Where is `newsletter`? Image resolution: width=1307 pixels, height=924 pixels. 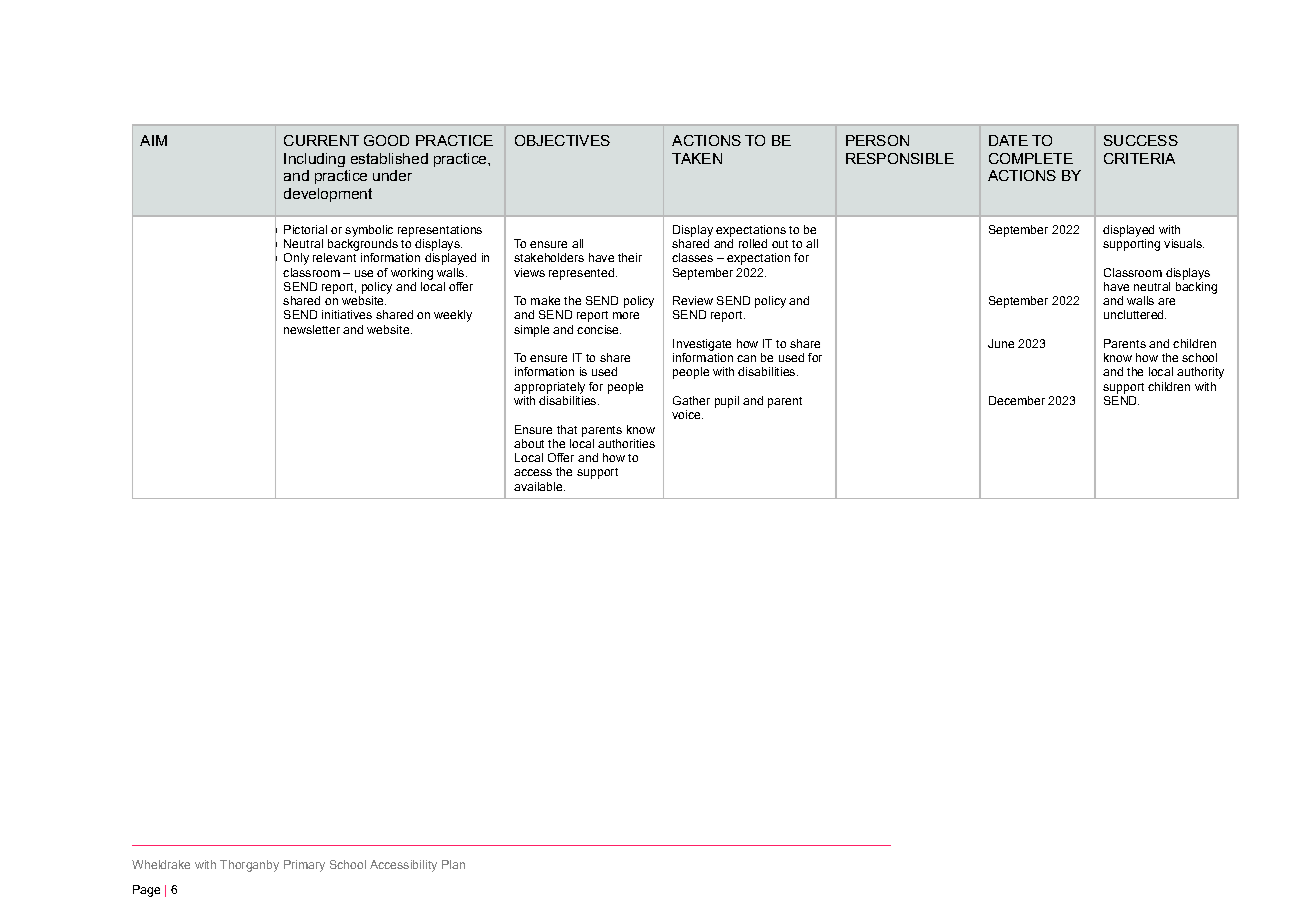
newsletter is located at coordinates (312, 329).
